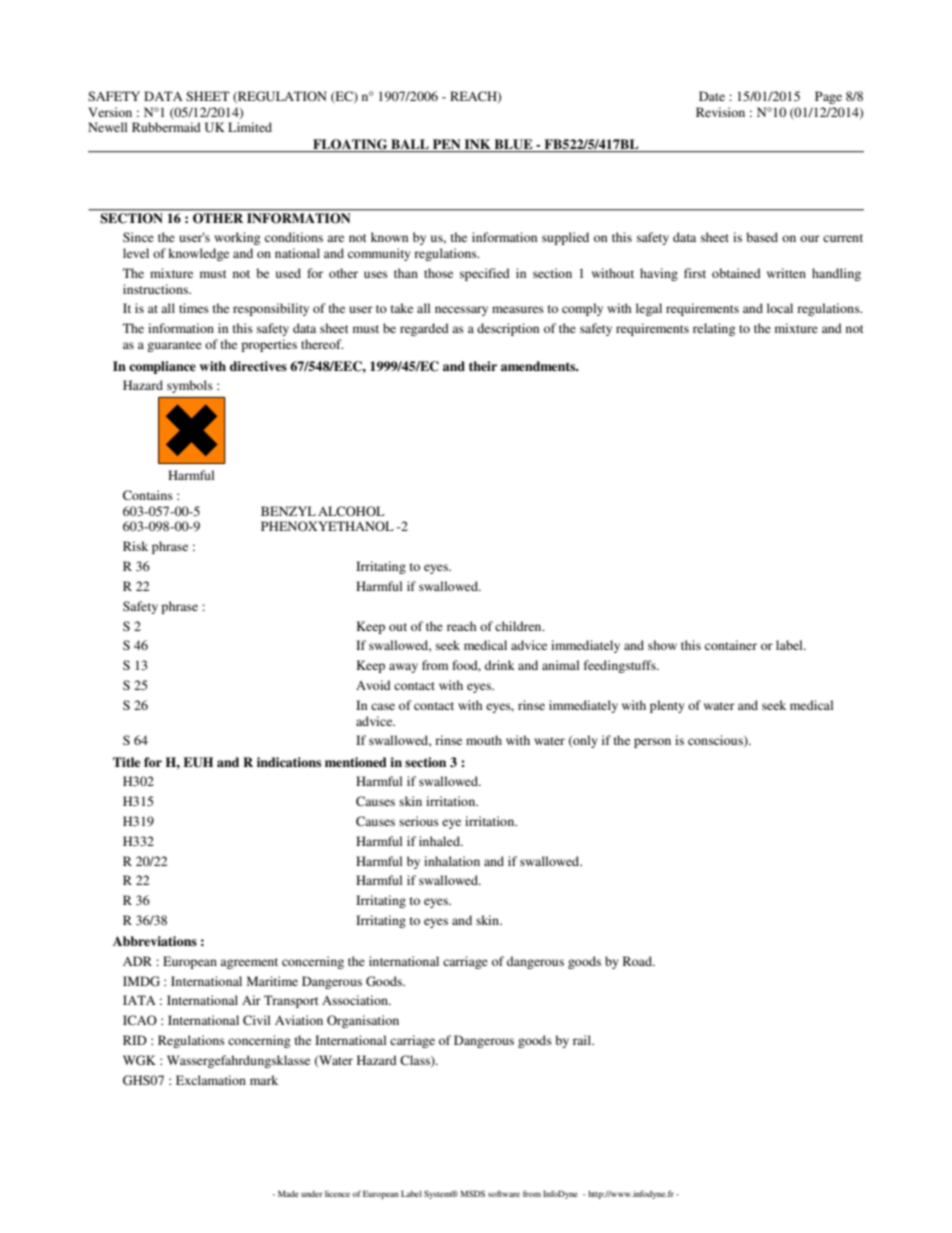 The image size is (952, 1233). I want to click on rail, so click(583, 1040).
